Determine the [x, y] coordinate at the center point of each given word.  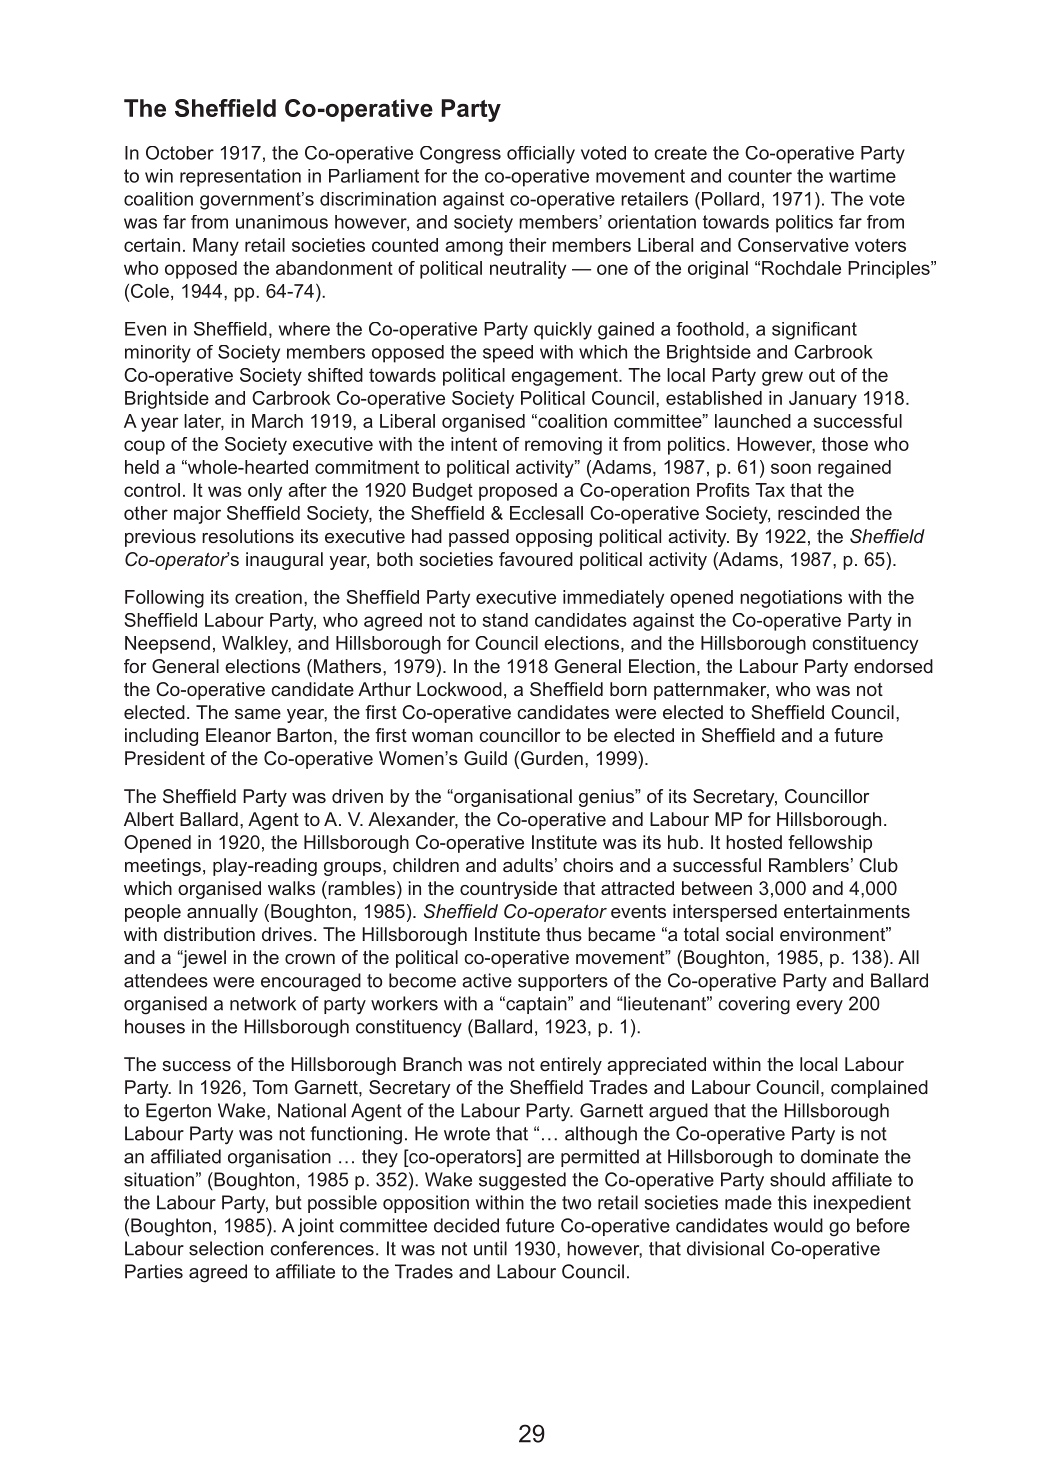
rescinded [818, 513]
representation [240, 178]
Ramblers [809, 865]
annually [222, 913]
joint [316, 1227]
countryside [508, 890]
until [490, 1248]
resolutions [248, 536]
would [798, 1225]
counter [760, 176]
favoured [536, 559]
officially [541, 155]
